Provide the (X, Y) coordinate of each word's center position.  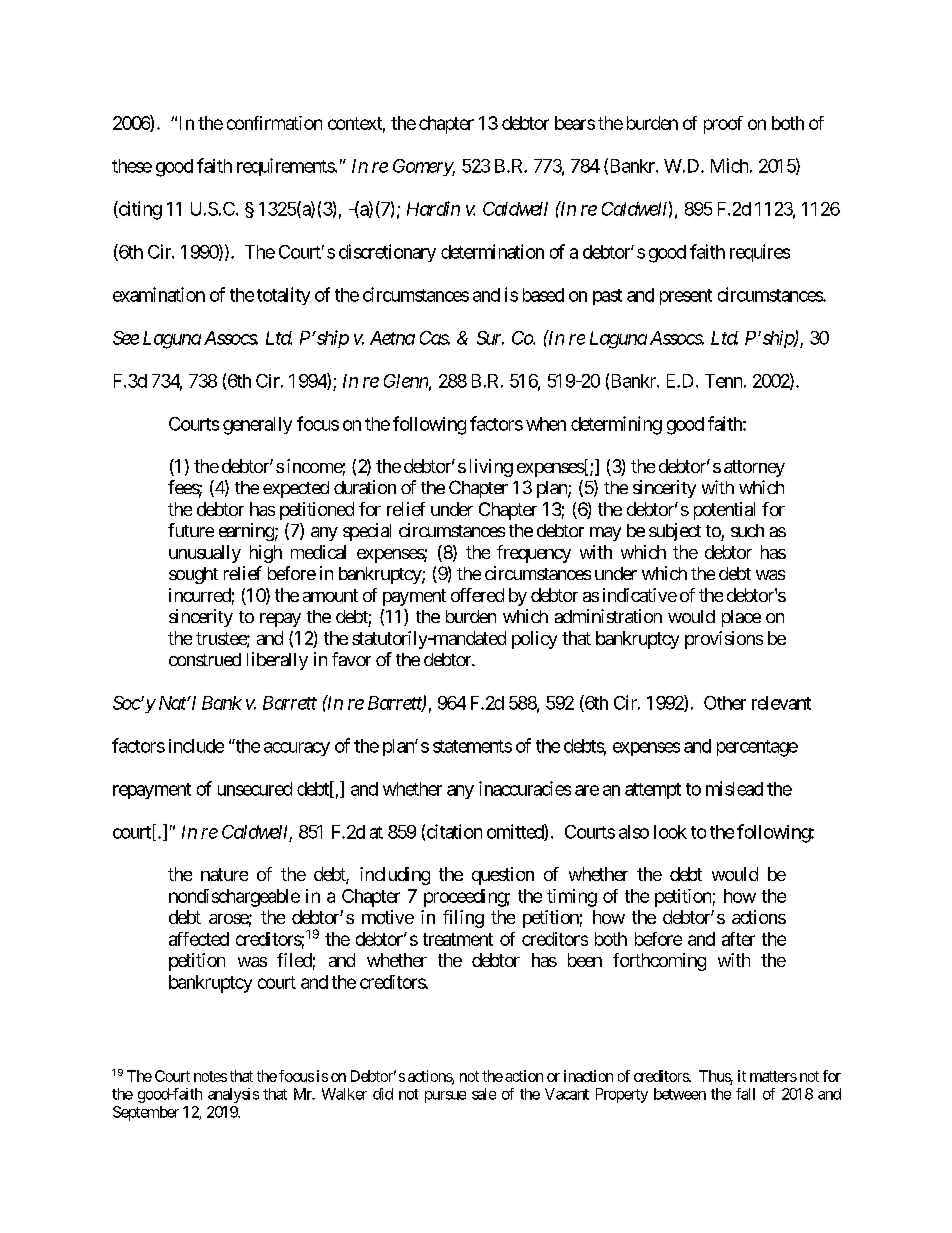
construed (205, 659)
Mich (729, 165)
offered (477, 595)
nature (224, 874)
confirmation (274, 123)
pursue (445, 1097)
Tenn (723, 381)
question (503, 876)
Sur (490, 338)
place (741, 618)
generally (257, 426)
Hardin (433, 208)
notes (210, 1076)
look (670, 832)
